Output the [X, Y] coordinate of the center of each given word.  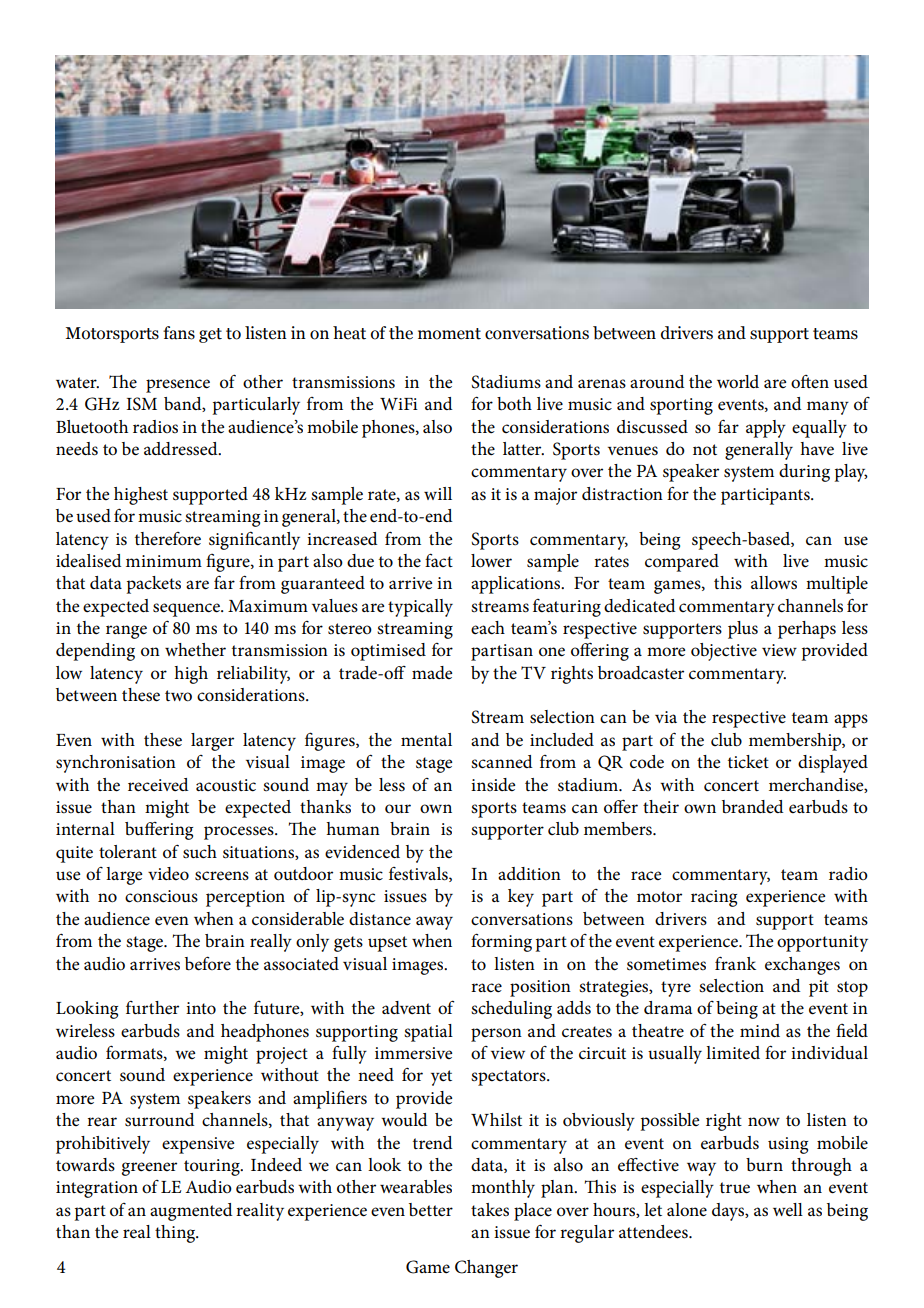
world [738, 382]
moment [449, 334]
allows [774, 583]
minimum [164, 561]
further [152, 1007]
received [158, 785]
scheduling [511, 1010]
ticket [748, 762]
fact [439, 560]
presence [178, 386]
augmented [191, 1212]
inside [493, 785]
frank [735, 963]
